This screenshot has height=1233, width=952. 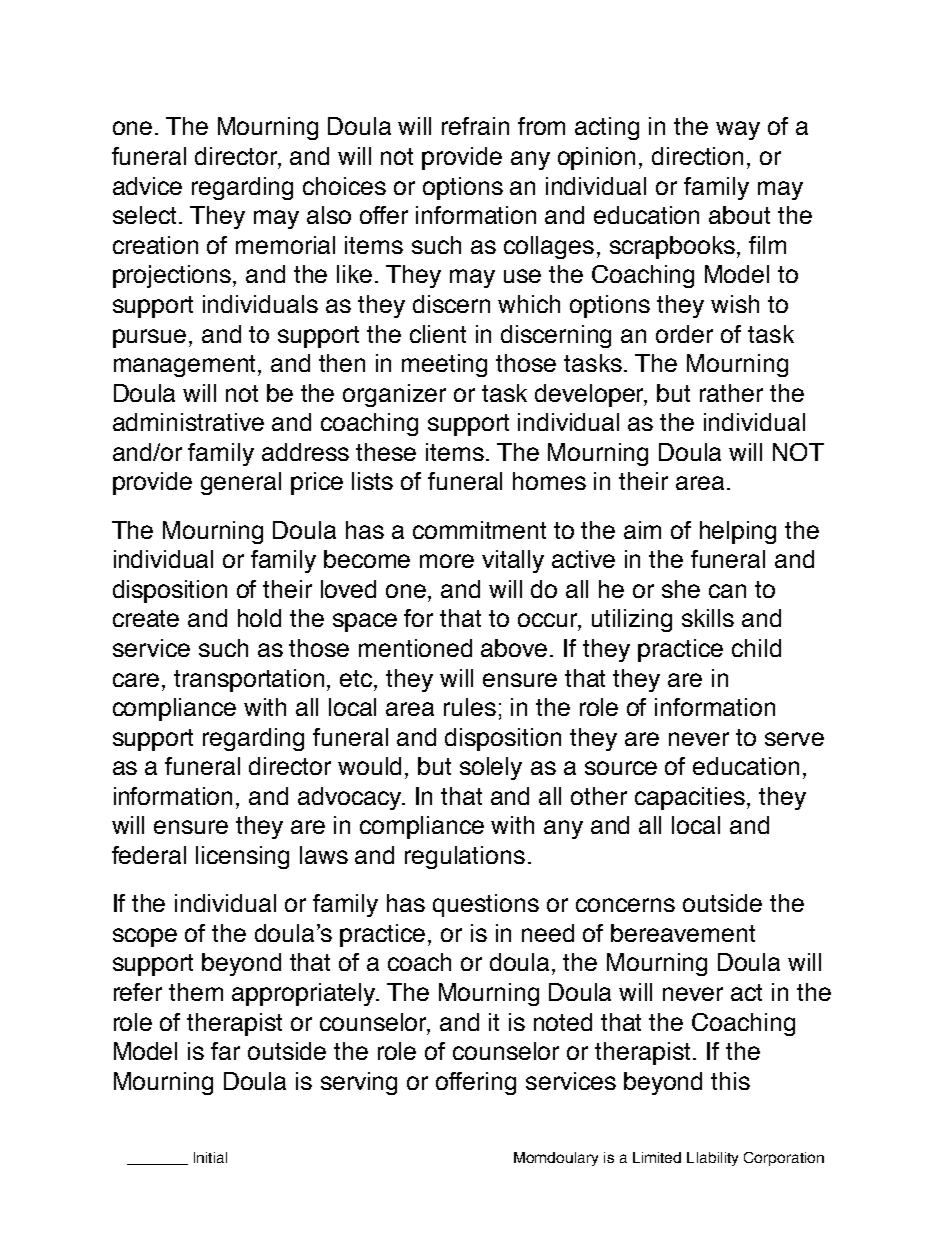 I want to click on capacities, so click(x=690, y=798).
